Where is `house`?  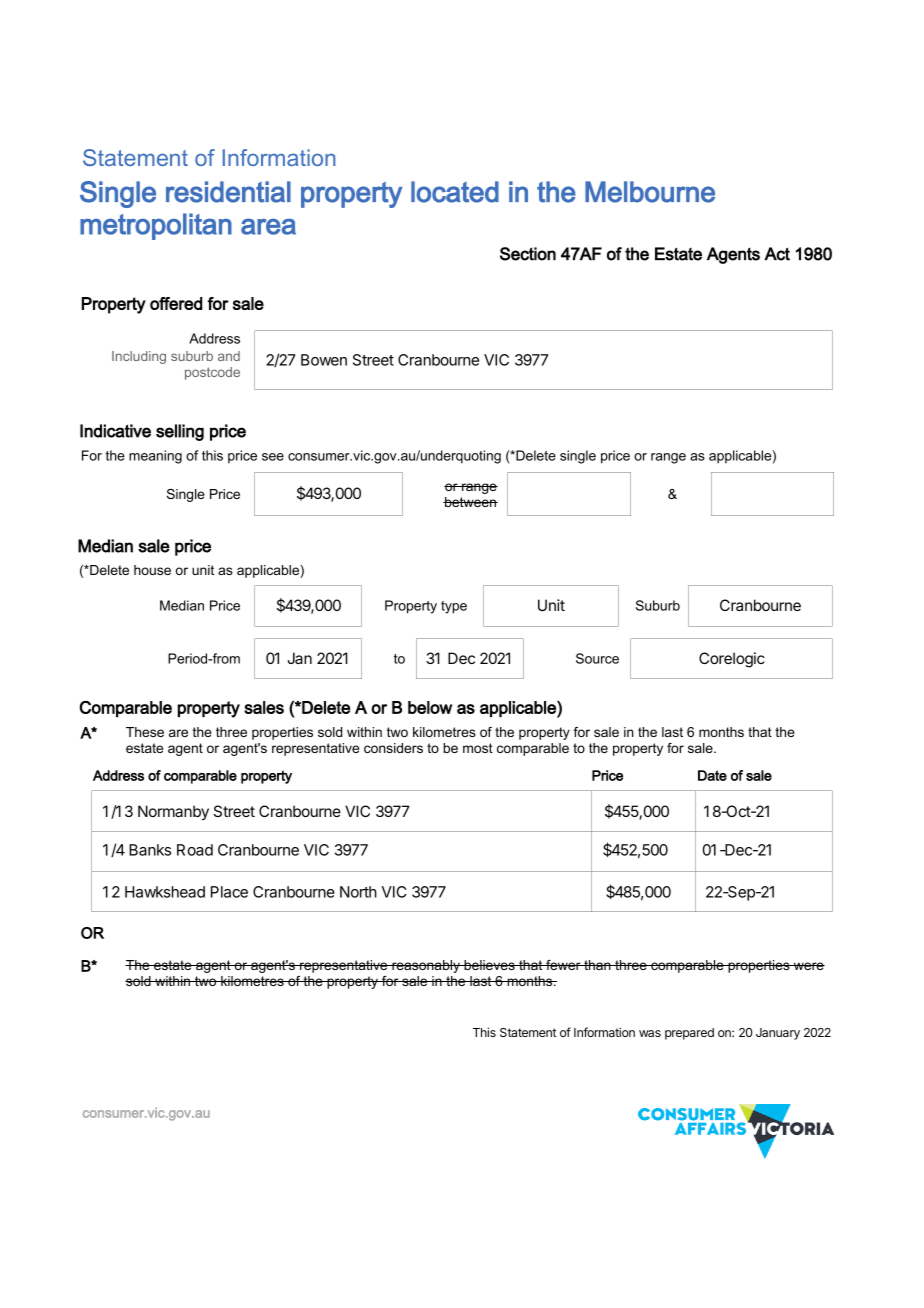 house is located at coordinates (152, 570).
